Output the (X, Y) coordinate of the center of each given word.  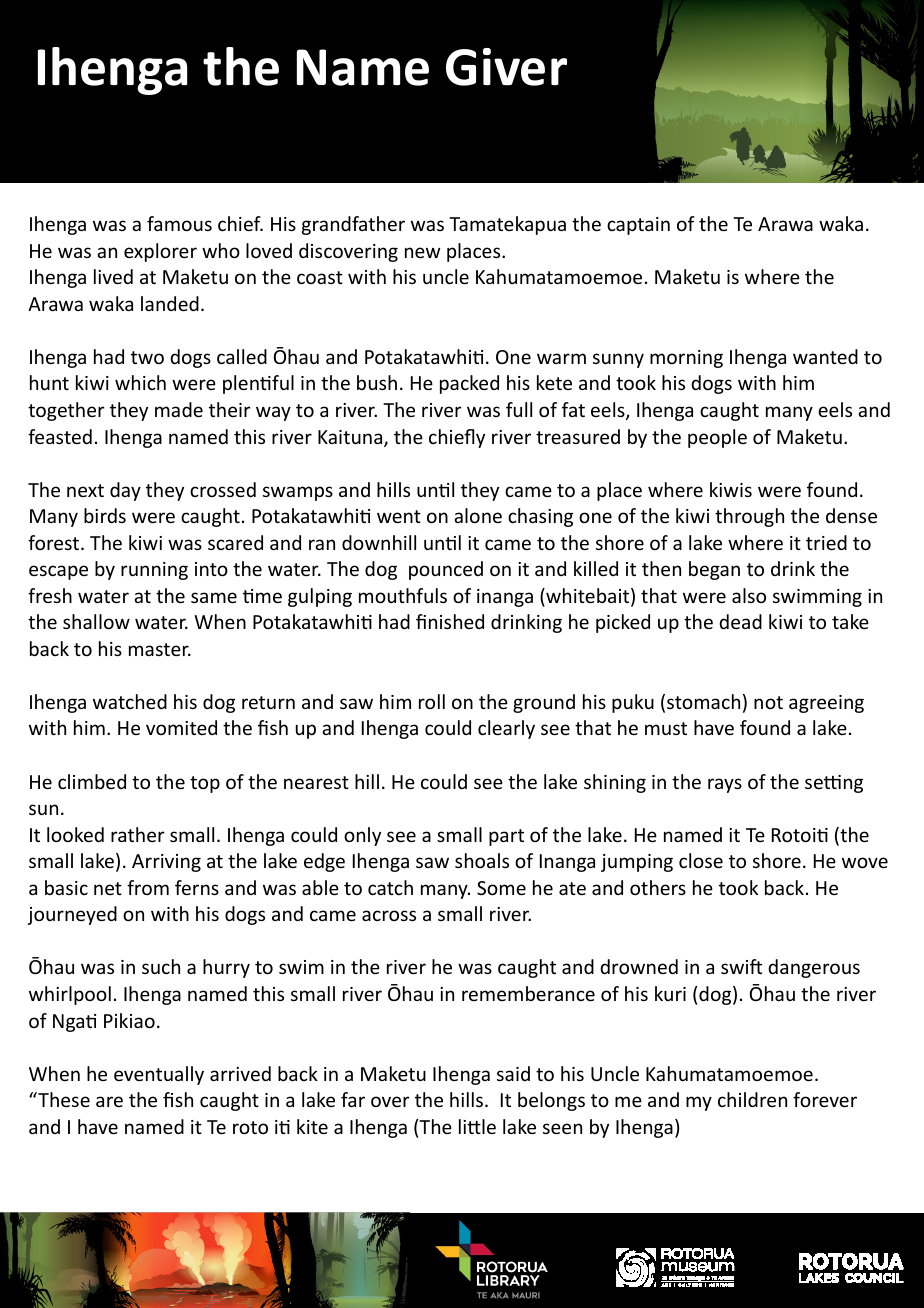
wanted (825, 356)
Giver (506, 67)
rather (138, 834)
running (154, 571)
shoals (482, 860)
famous (179, 223)
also (749, 595)
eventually (159, 1075)
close (701, 860)
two (147, 357)
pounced (446, 570)
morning (686, 359)
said (513, 1073)
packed (469, 384)
